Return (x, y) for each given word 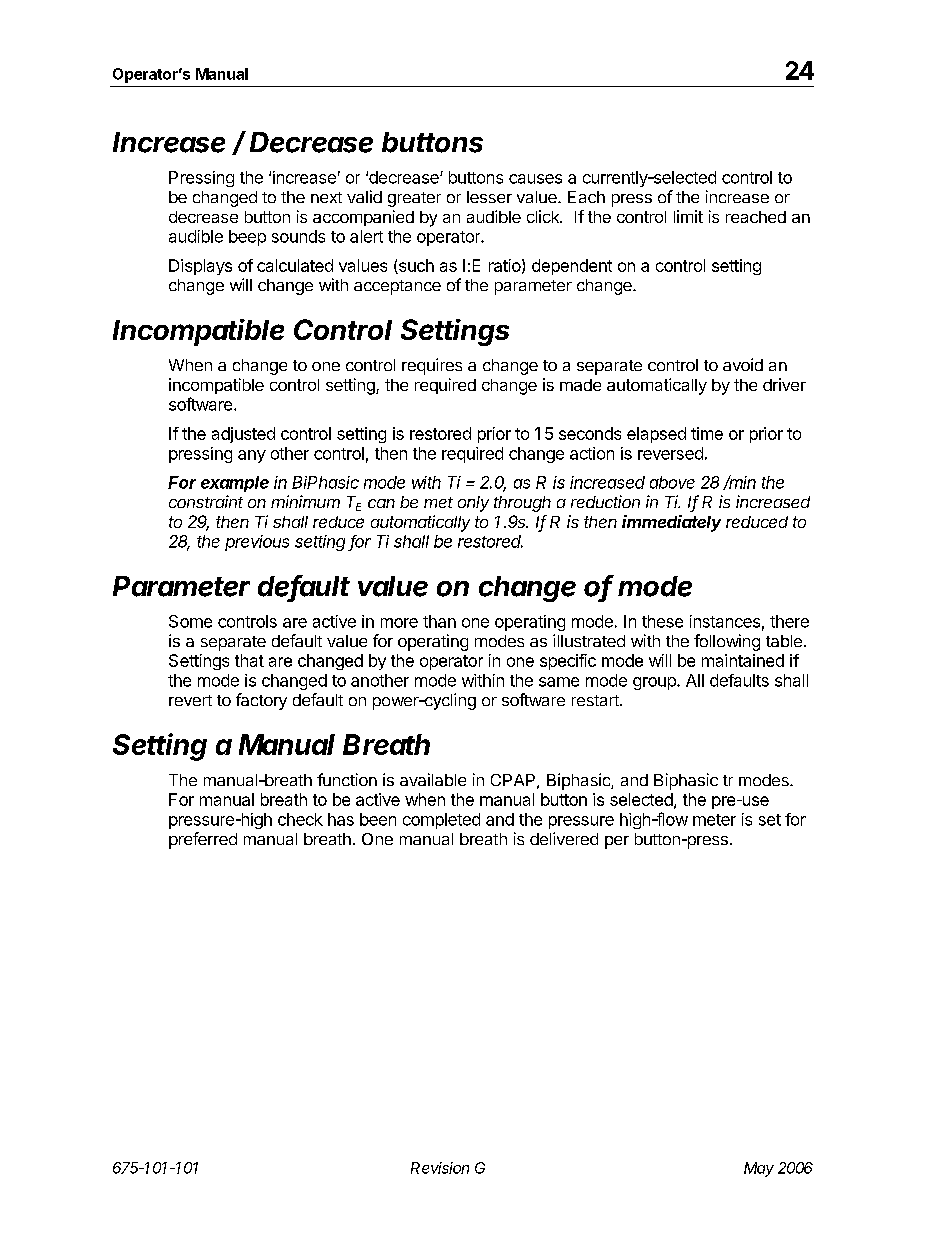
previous (257, 543)
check (300, 819)
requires (432, 366)
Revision (440, 1168)
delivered (564, 838)
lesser (489, 197)
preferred (203, 840)
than (439, 621)
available (433, 779)
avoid (743, 364)
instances (725, 621)
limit (688, 216)
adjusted (243, 435)
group (655, 683)
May (759, 1169)
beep (247, 238)
